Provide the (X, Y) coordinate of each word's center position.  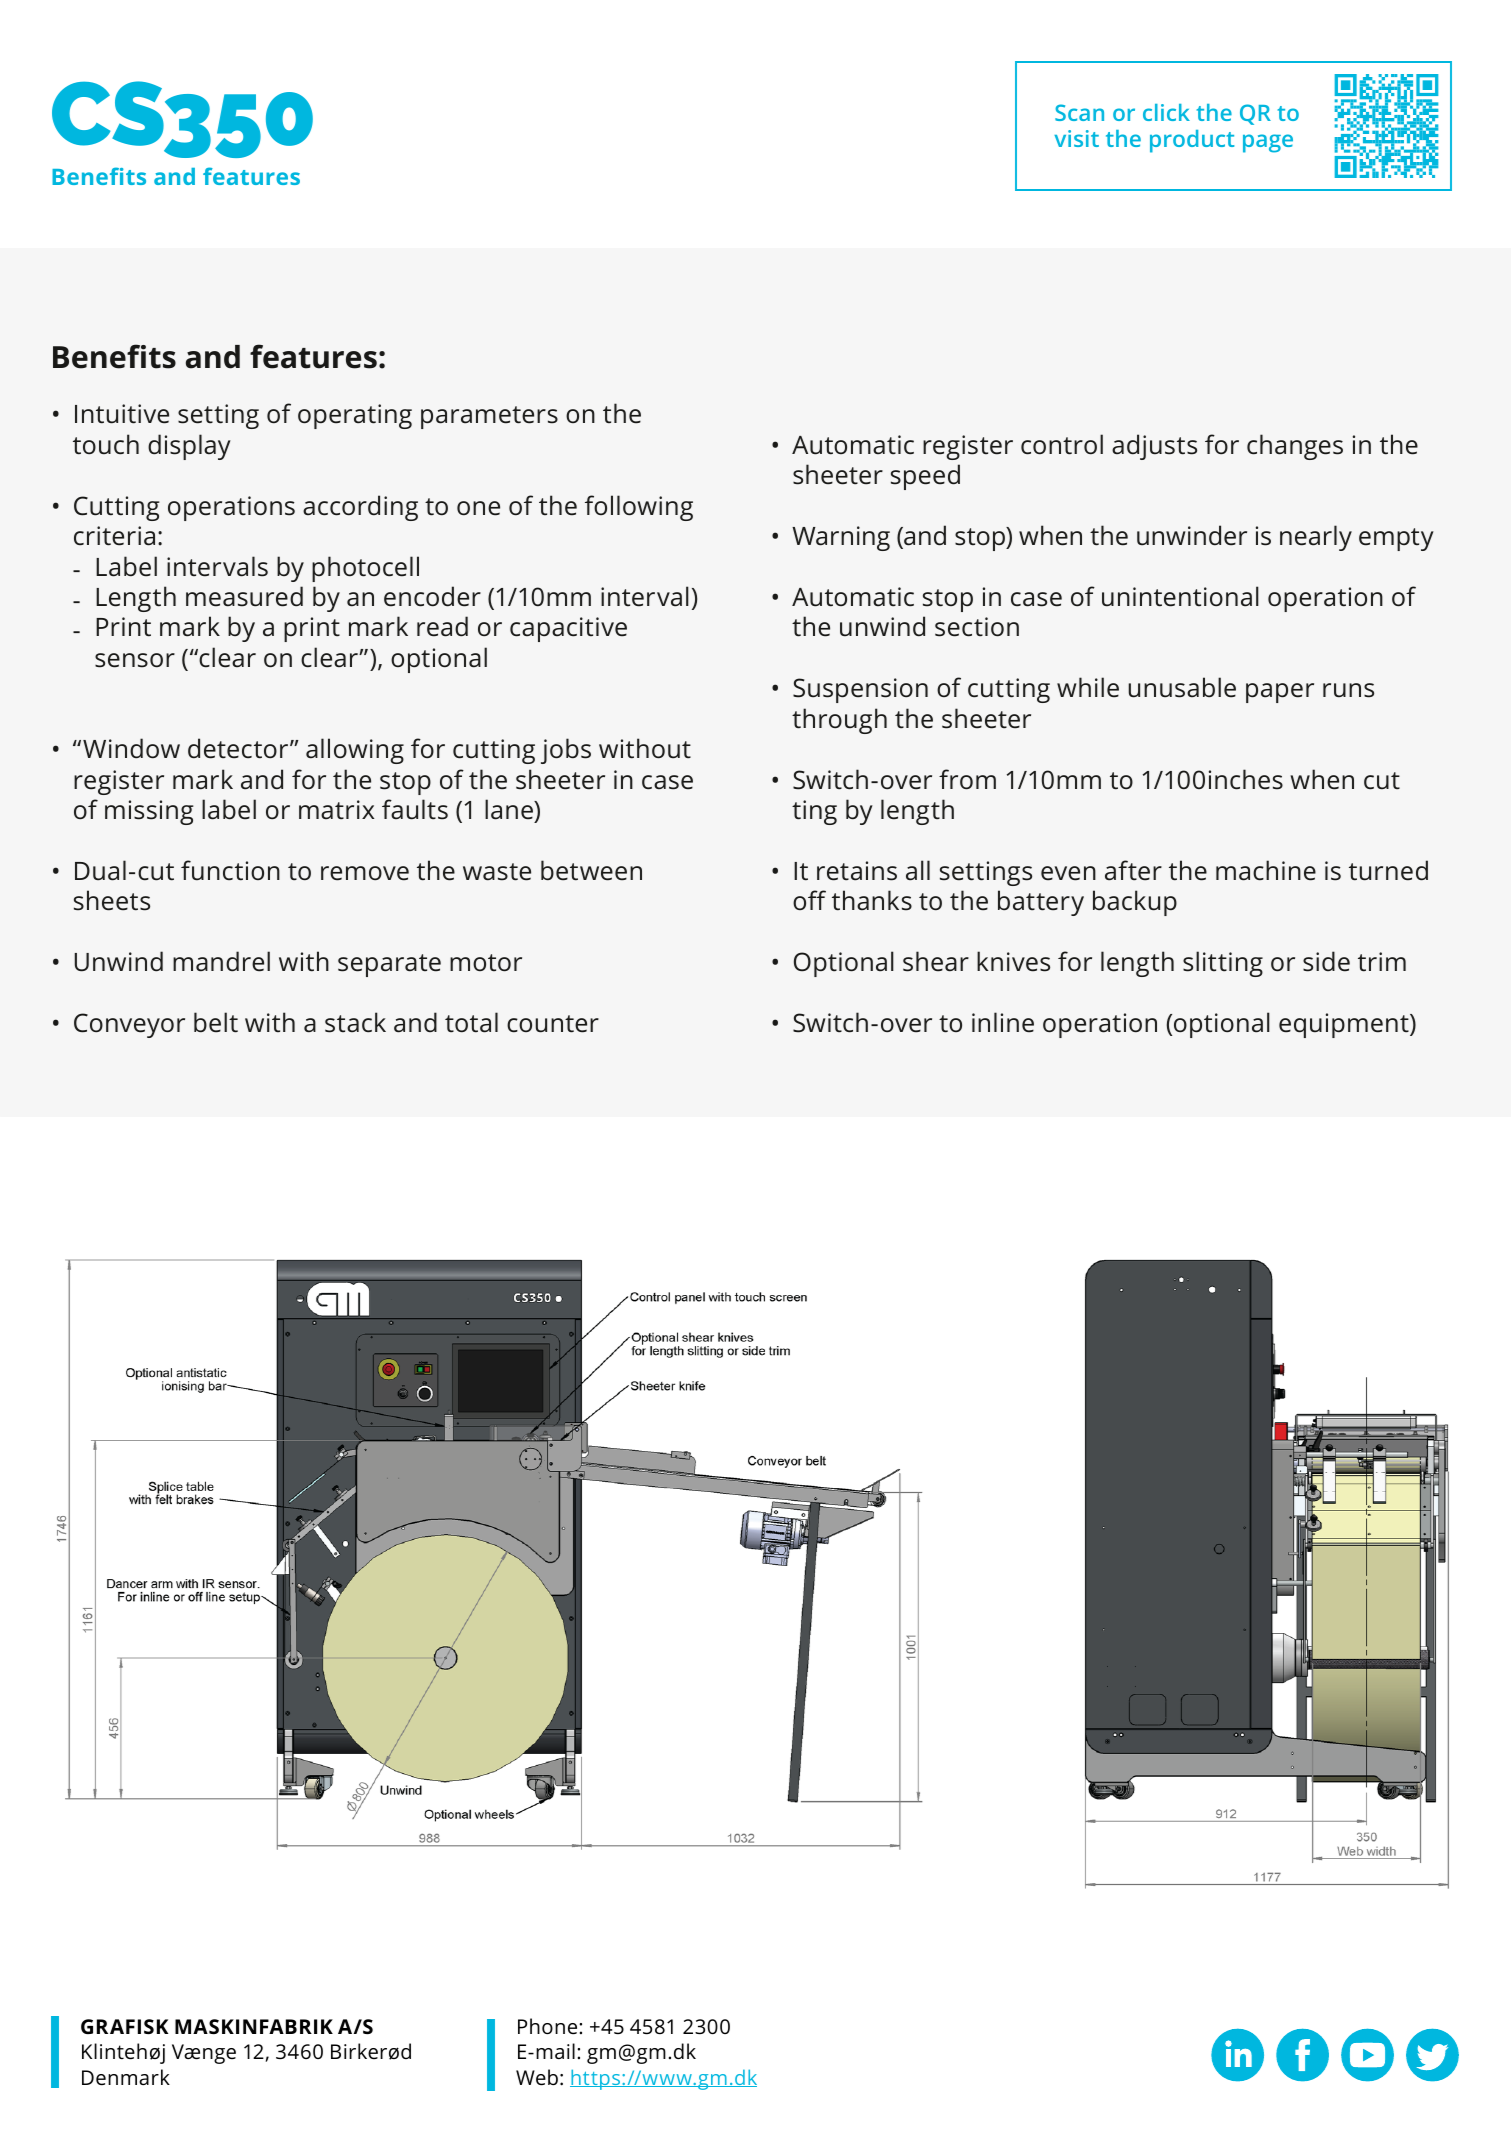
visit (1076, 138)
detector (239, 748)
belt (216, 1022)
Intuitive (122, 414)
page (1268, 143)
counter (553, 1024)
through (839, 721)
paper (1280, 693)
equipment (1345, 1025)
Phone (549, 2026)
